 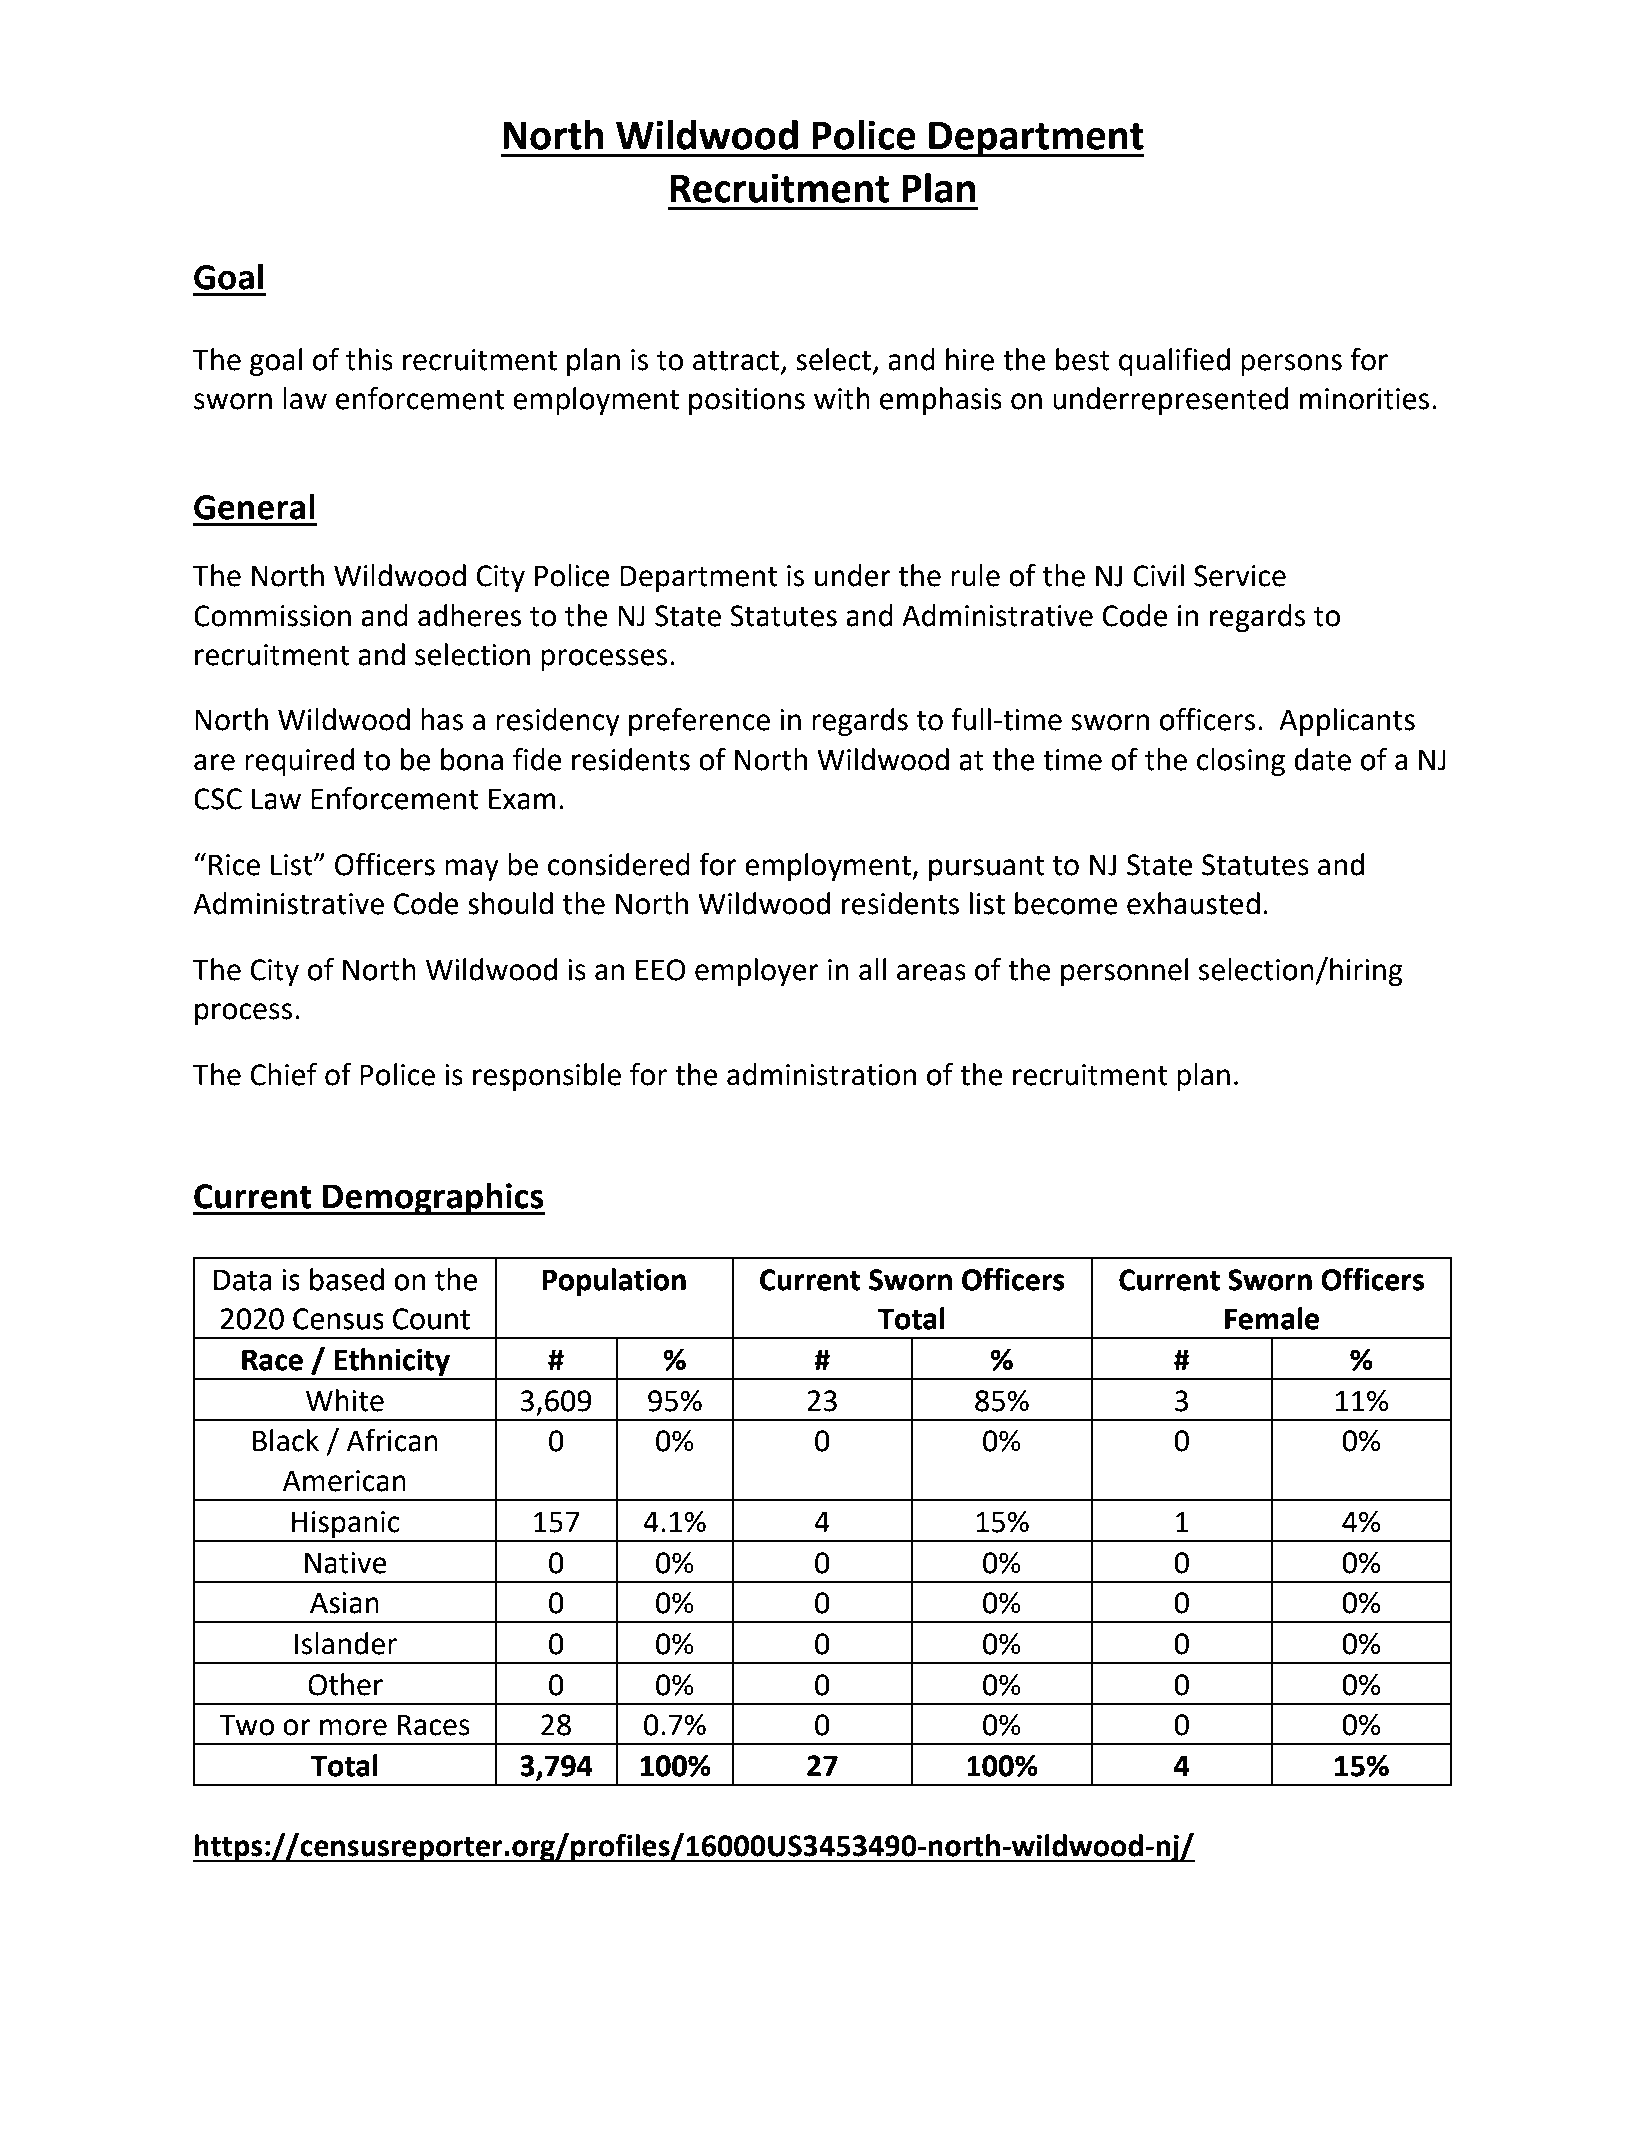 I want to click on based, so click(x=347, y=1279).
